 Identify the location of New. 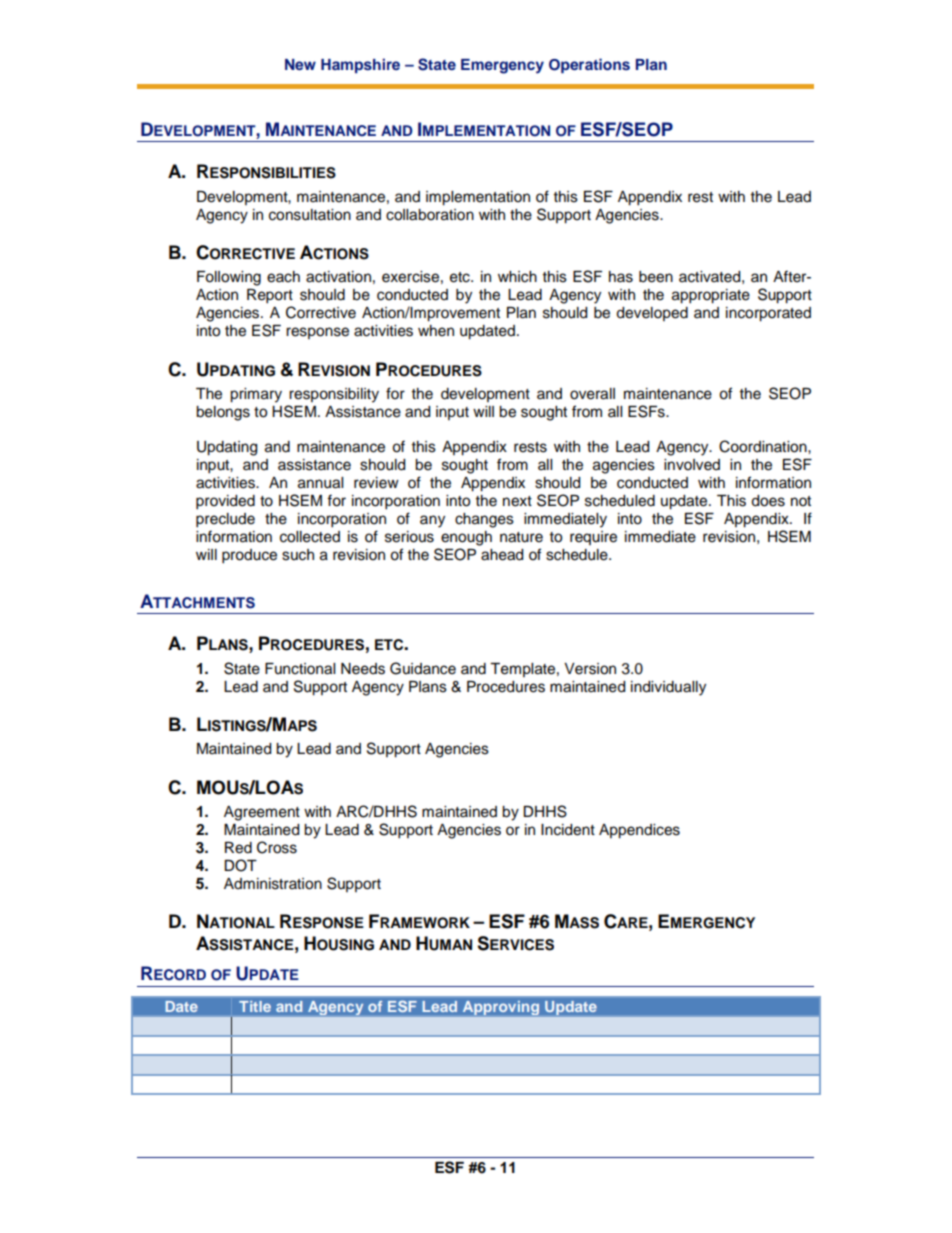
(300, 64).
